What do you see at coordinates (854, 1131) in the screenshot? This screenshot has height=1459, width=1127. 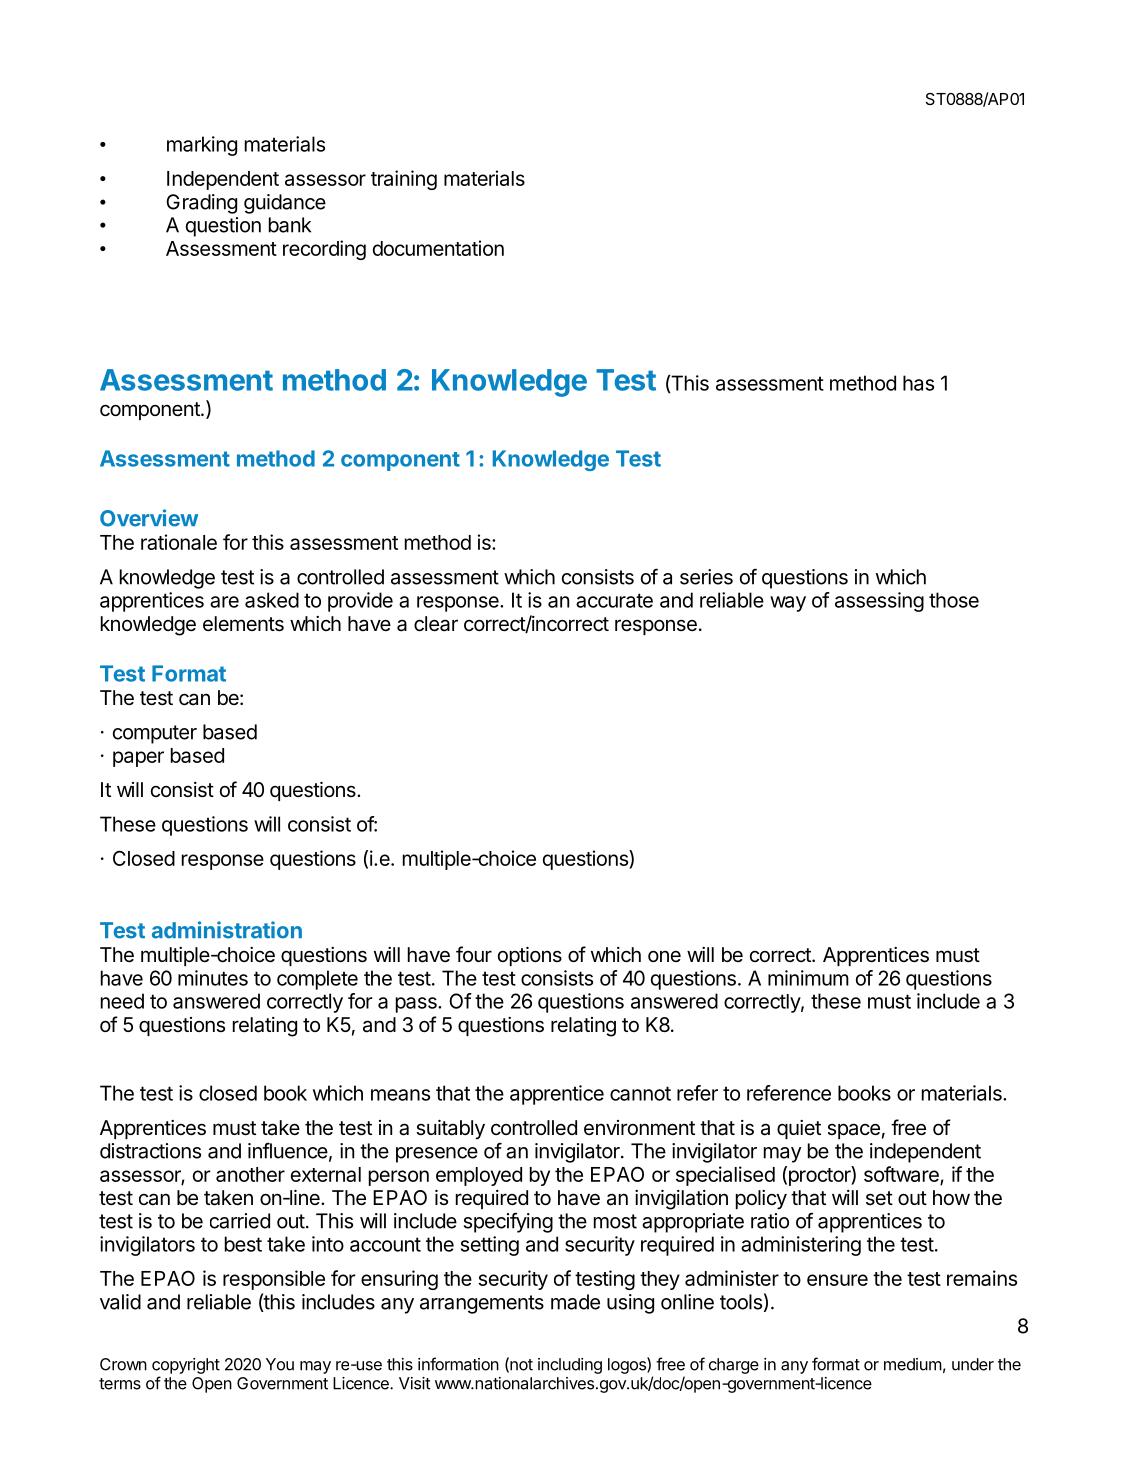 I see `space` at bounding box center [854, 1131].
